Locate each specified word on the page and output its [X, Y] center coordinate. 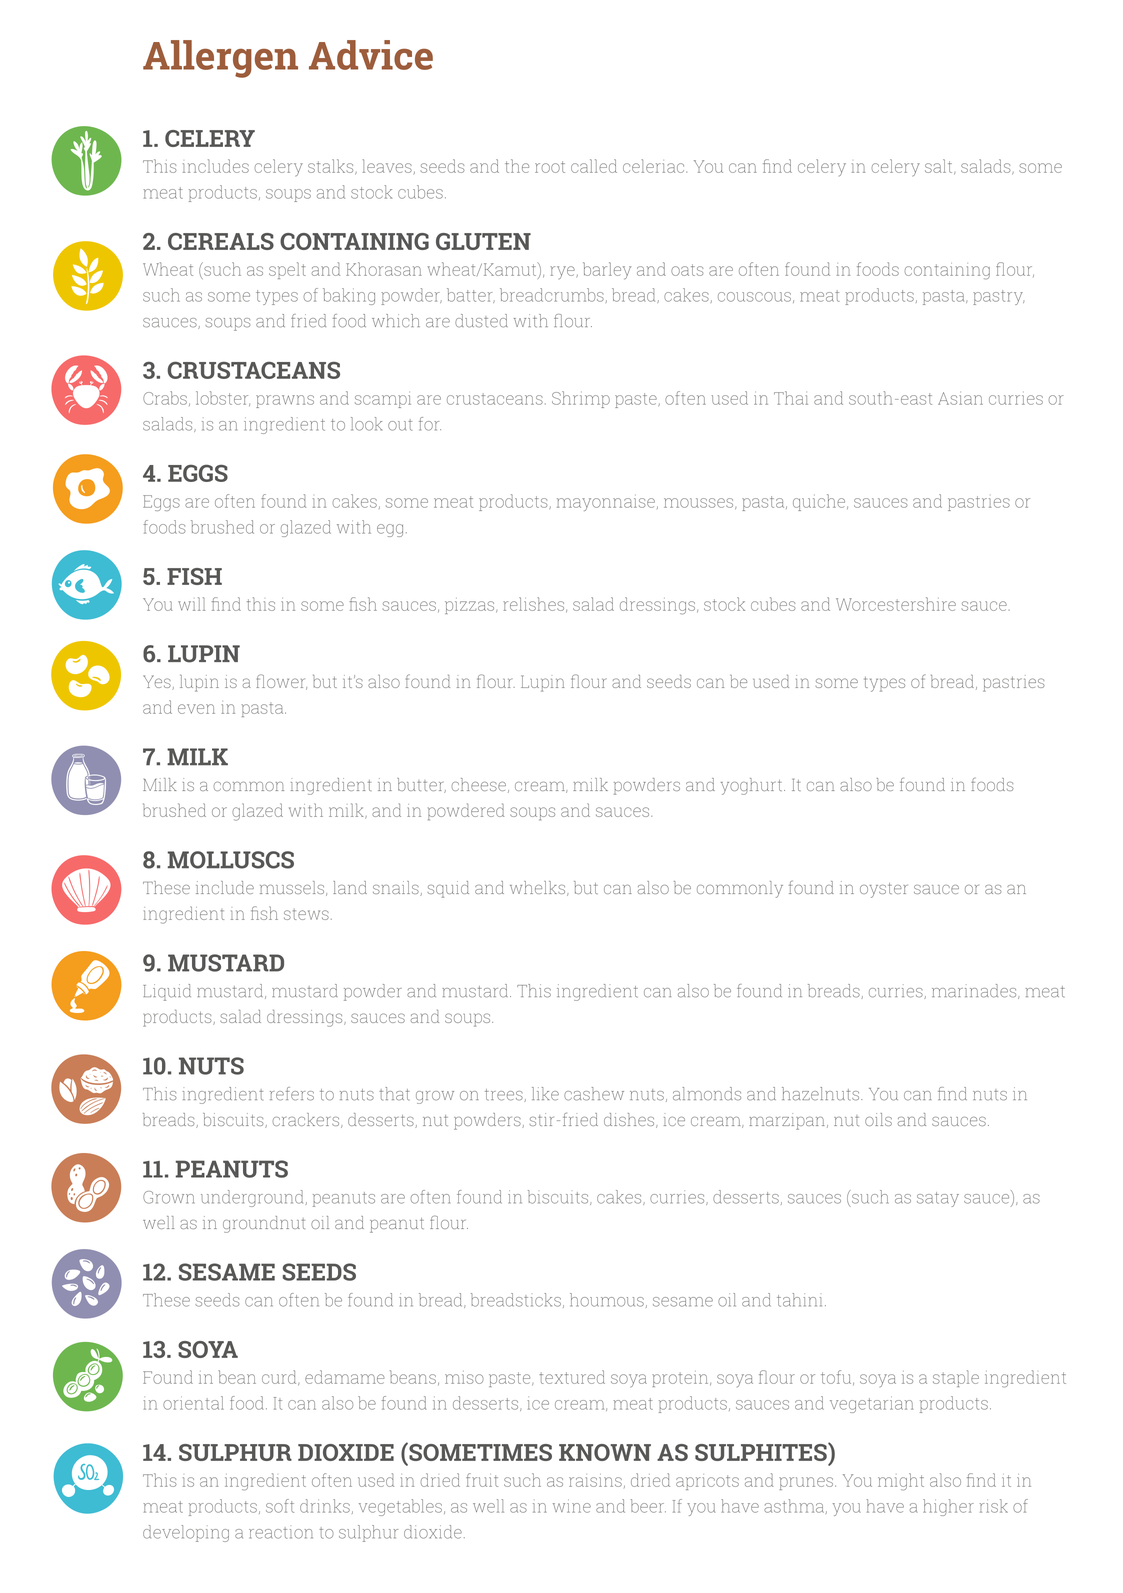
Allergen [220, 59]
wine [572, 1506]
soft [280, 1506]
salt [940, 167]
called [594, 166]
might [901, 1482]
